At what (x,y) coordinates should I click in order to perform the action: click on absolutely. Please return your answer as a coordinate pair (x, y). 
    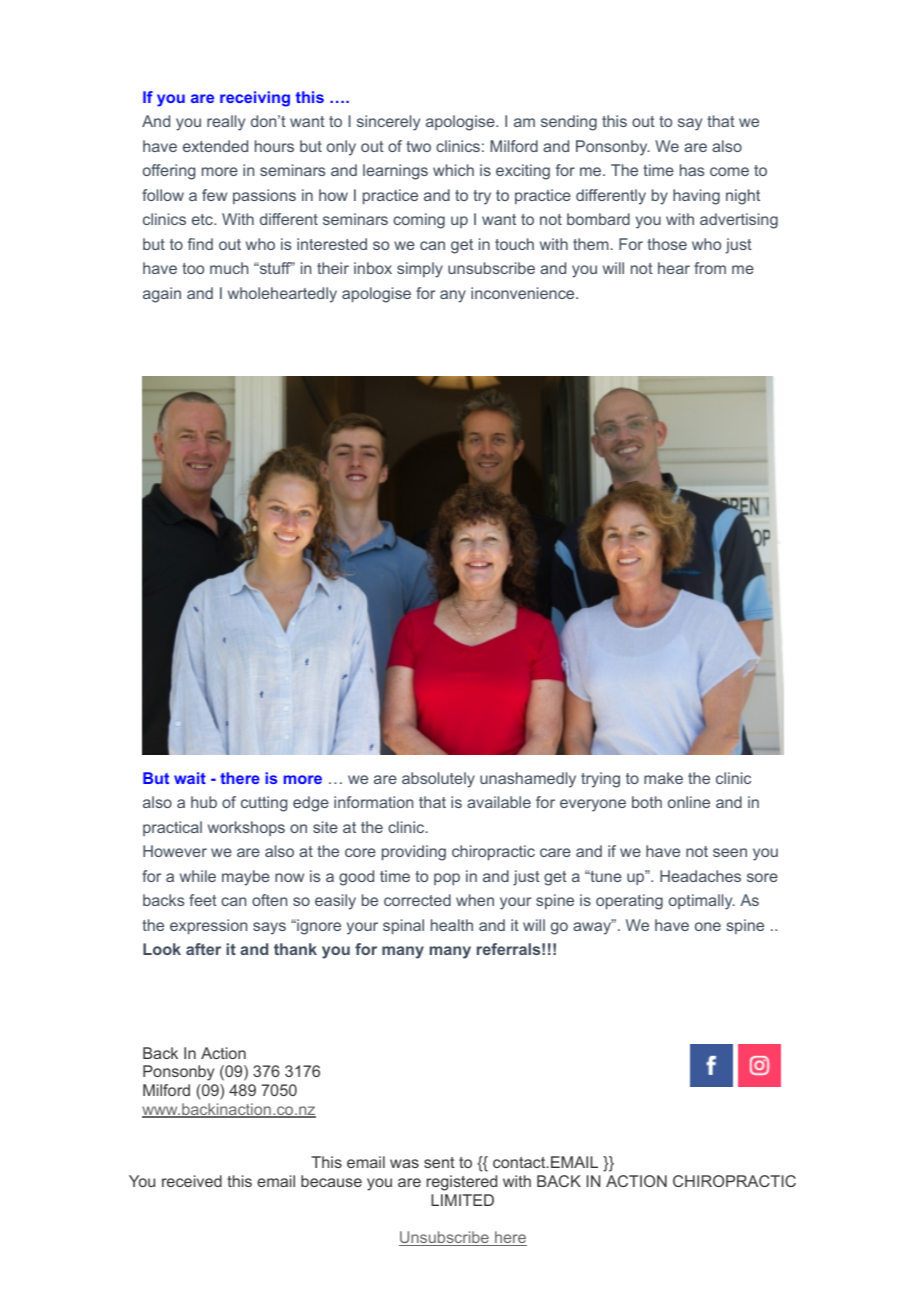
    Looking at the image, I should click on (438, 780).
